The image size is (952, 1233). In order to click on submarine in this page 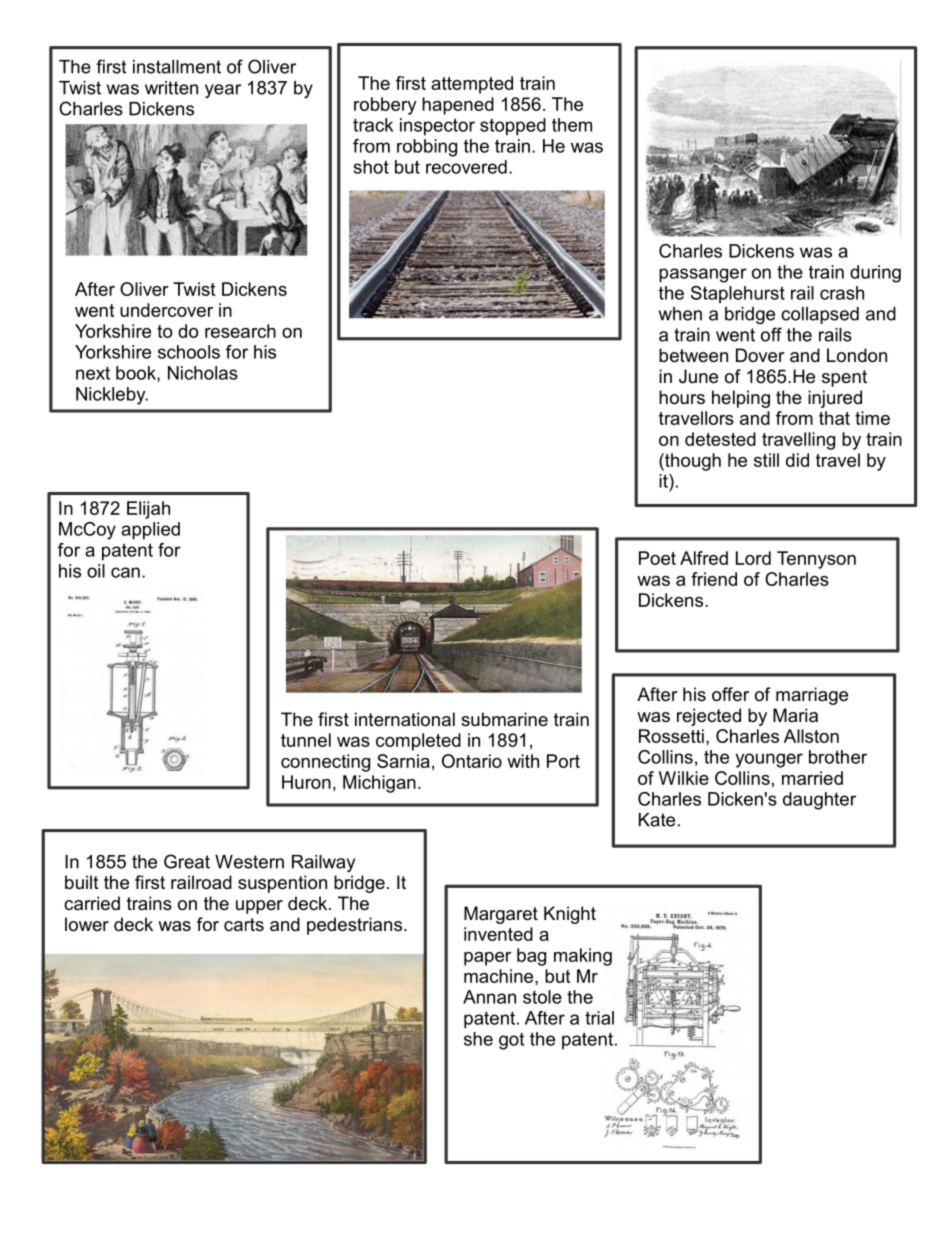, I will do `click(504, 719)`.
